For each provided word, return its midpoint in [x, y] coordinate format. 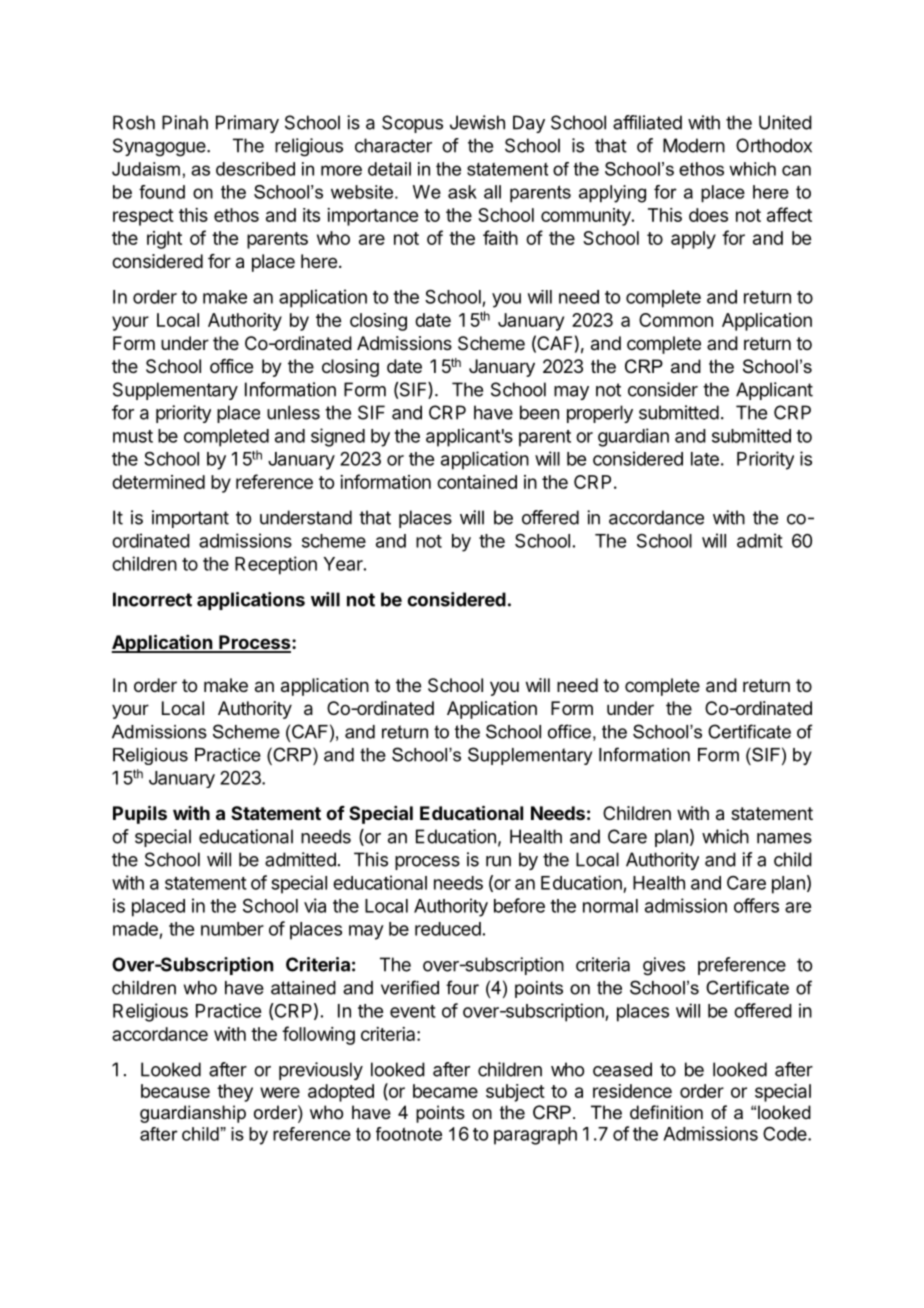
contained [477, 482]
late [705, 459]
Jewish [477, 122]
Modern [694, 145]
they [235, 1093]
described [255, 169]
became [445, 1091]
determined [158, 482]
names [784, 838]
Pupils [140, 814]
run [498, 861]
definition [666, 1112]
